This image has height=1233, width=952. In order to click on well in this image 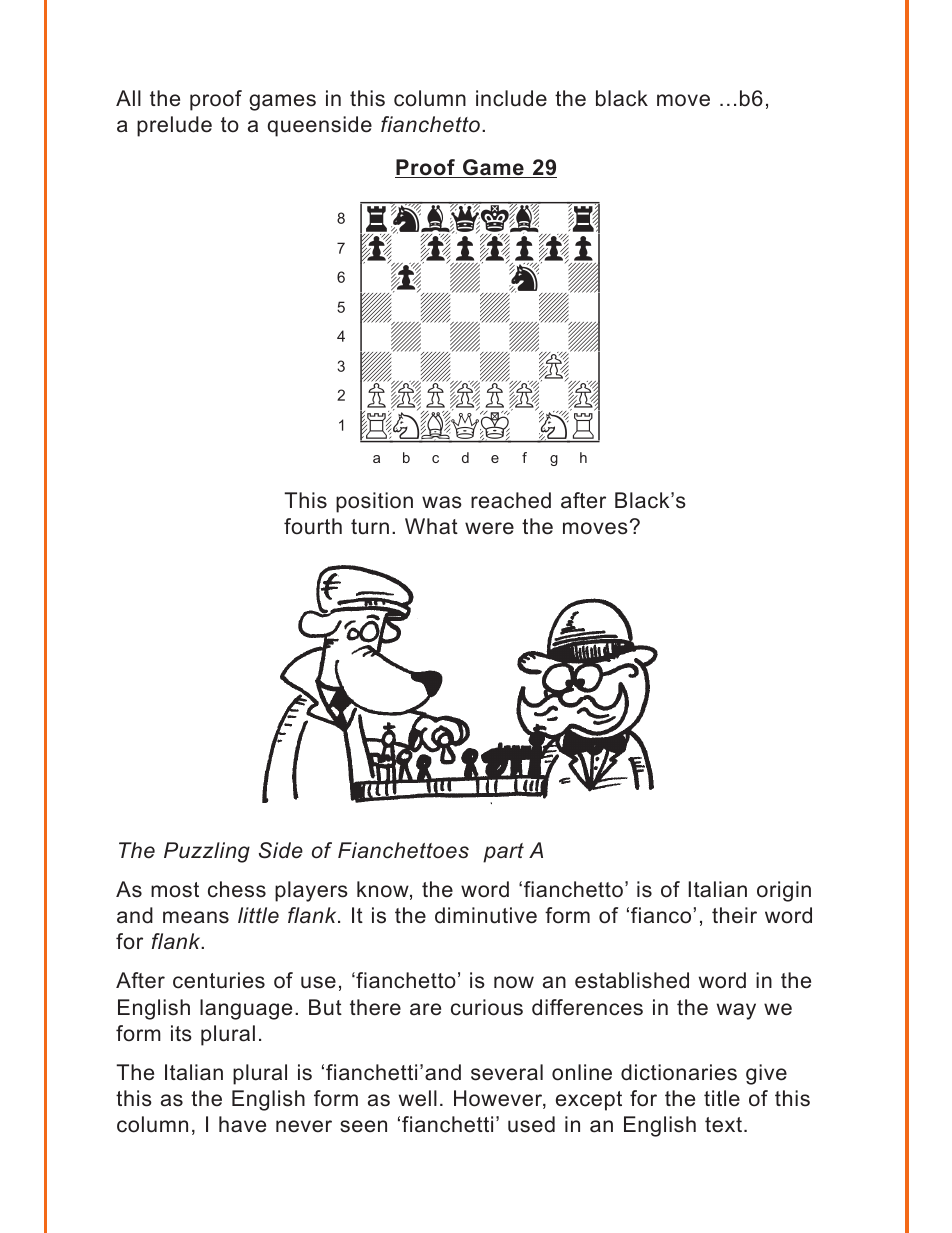, I will do `click(418, 1098)`.
